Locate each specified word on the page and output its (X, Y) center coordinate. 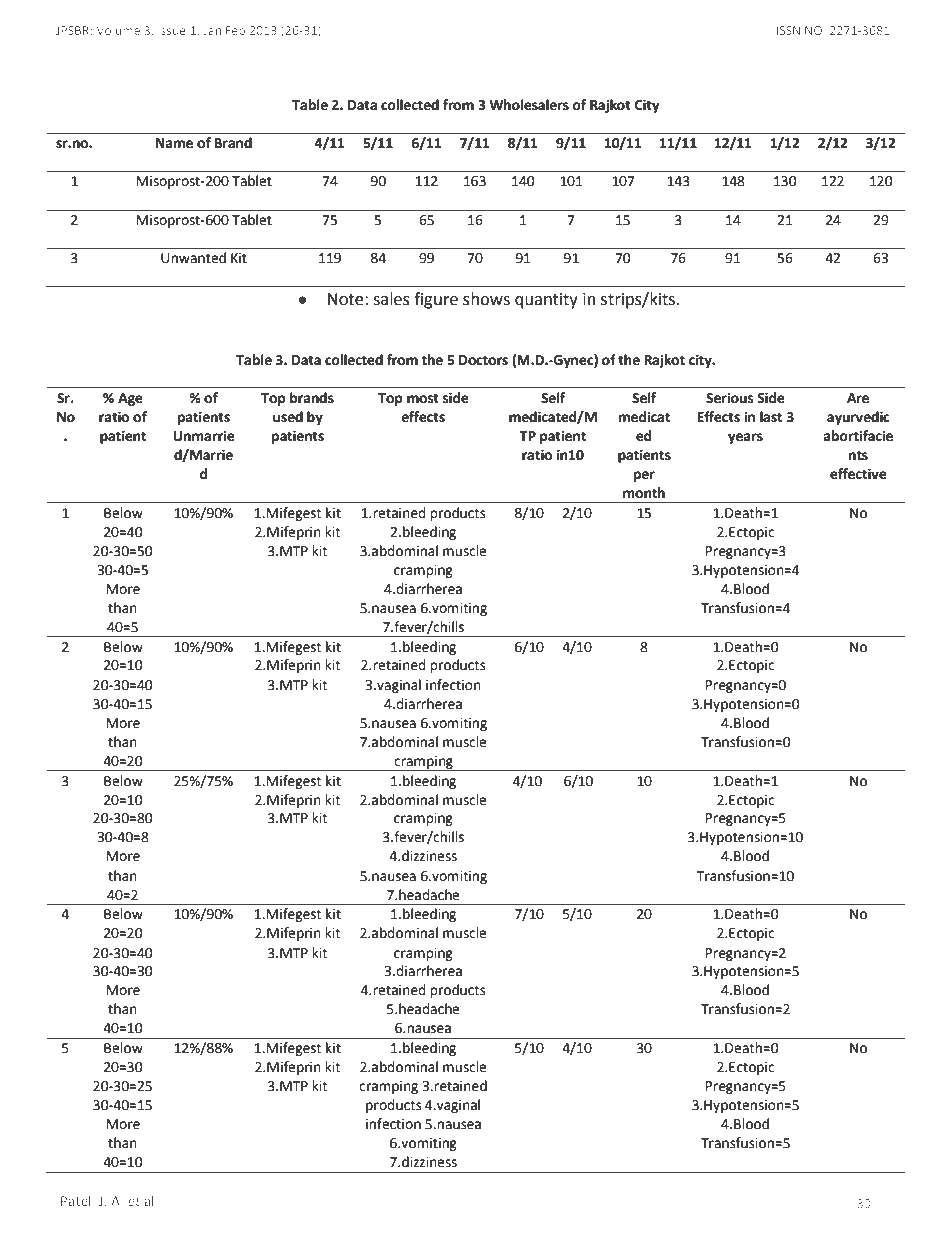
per (644, 476)
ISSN (788, 30)
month (644, 493)
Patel (76, 1200)
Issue (171, 30)
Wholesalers (529, 105)
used (288, 417)
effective (858, 474)
